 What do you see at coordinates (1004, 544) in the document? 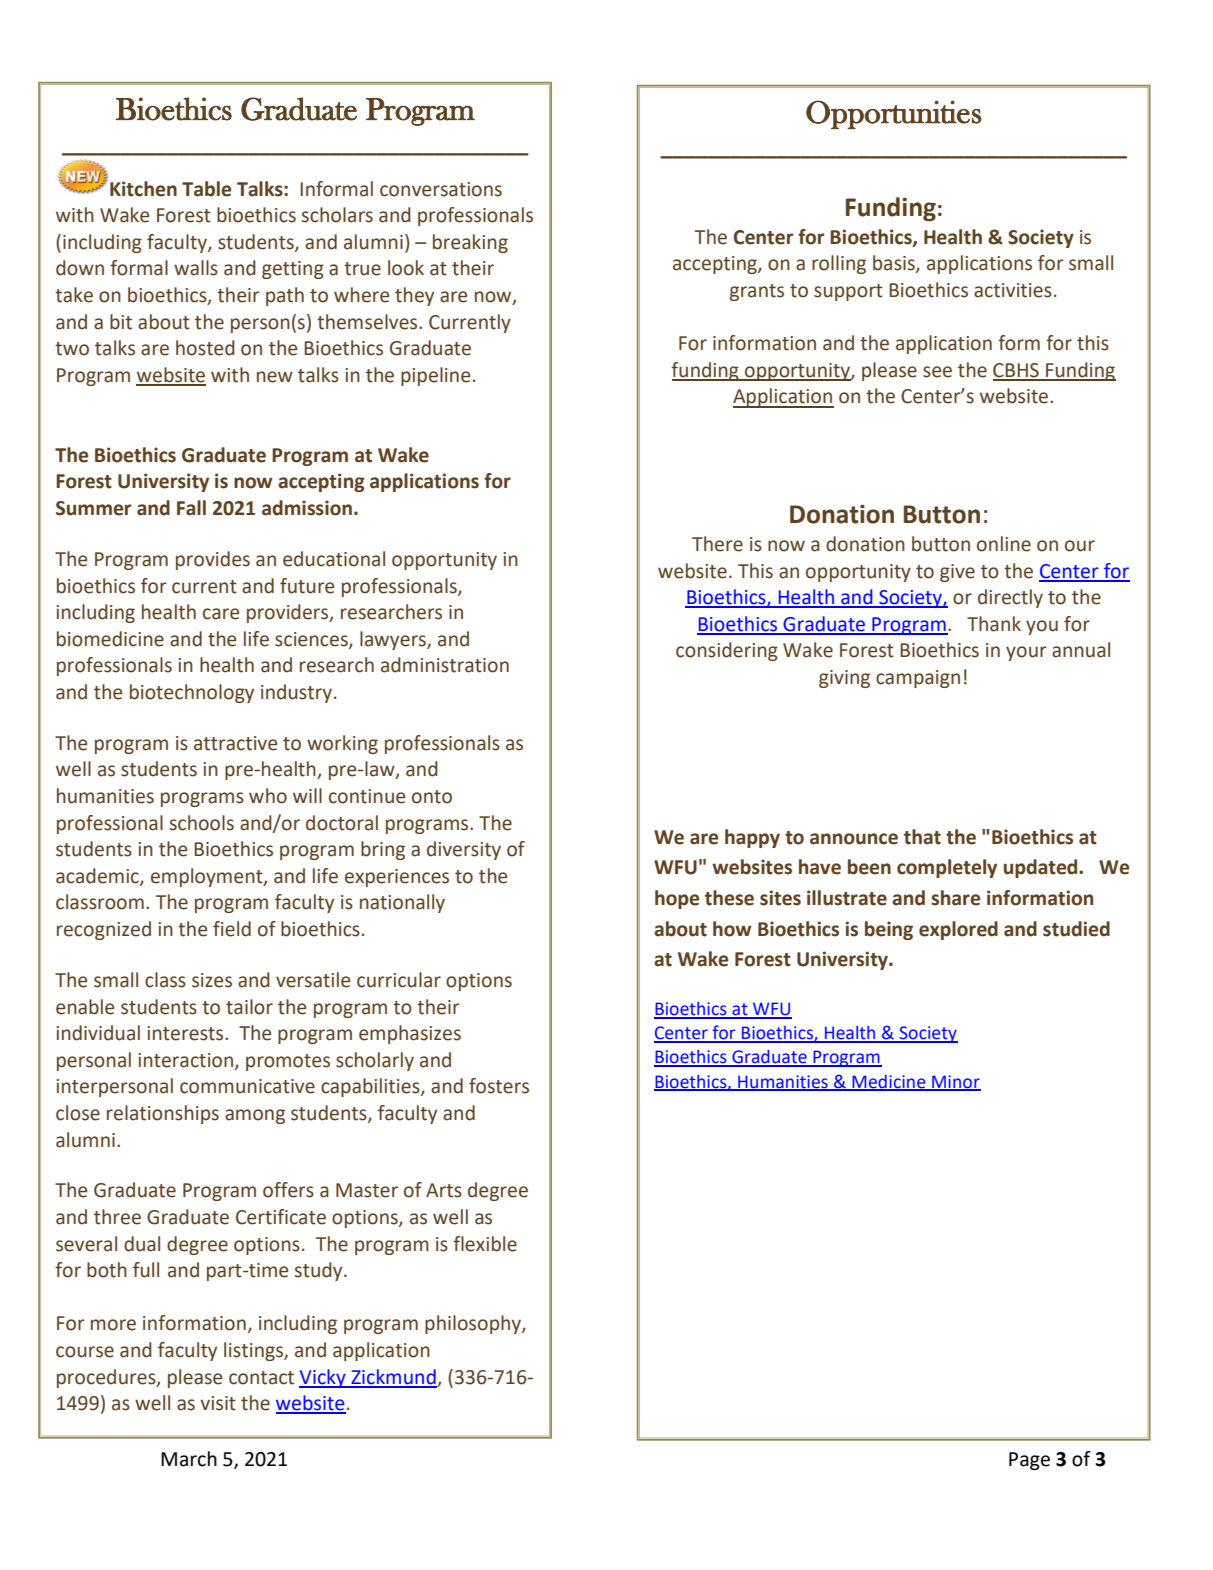
I see `online` at bounding box center [1004, 544].
